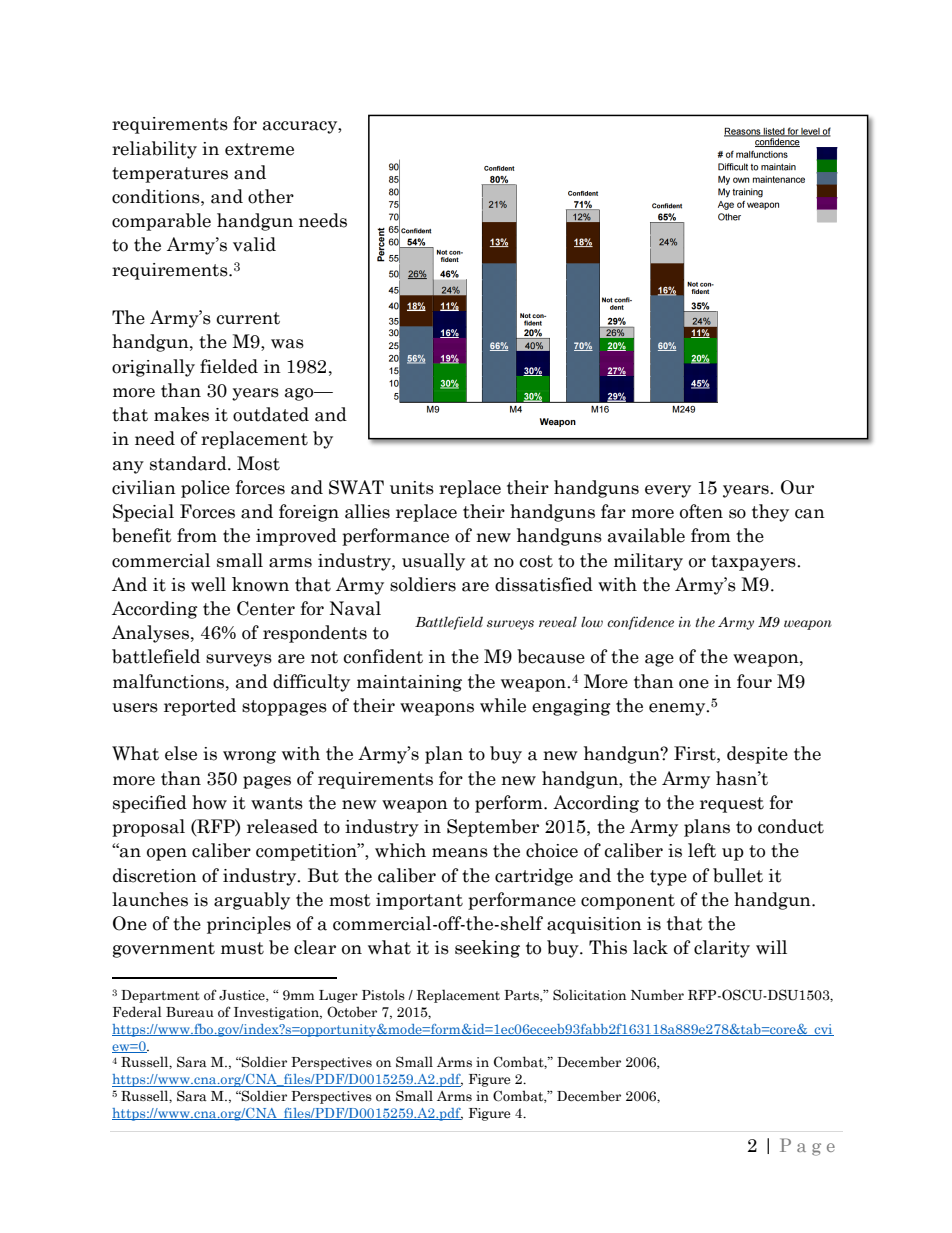 This screenshot has width=952, height=1233. What do you see at coordinates (701, 511) in the screenshot?
I see `often` at bounding box center [701, 511].
